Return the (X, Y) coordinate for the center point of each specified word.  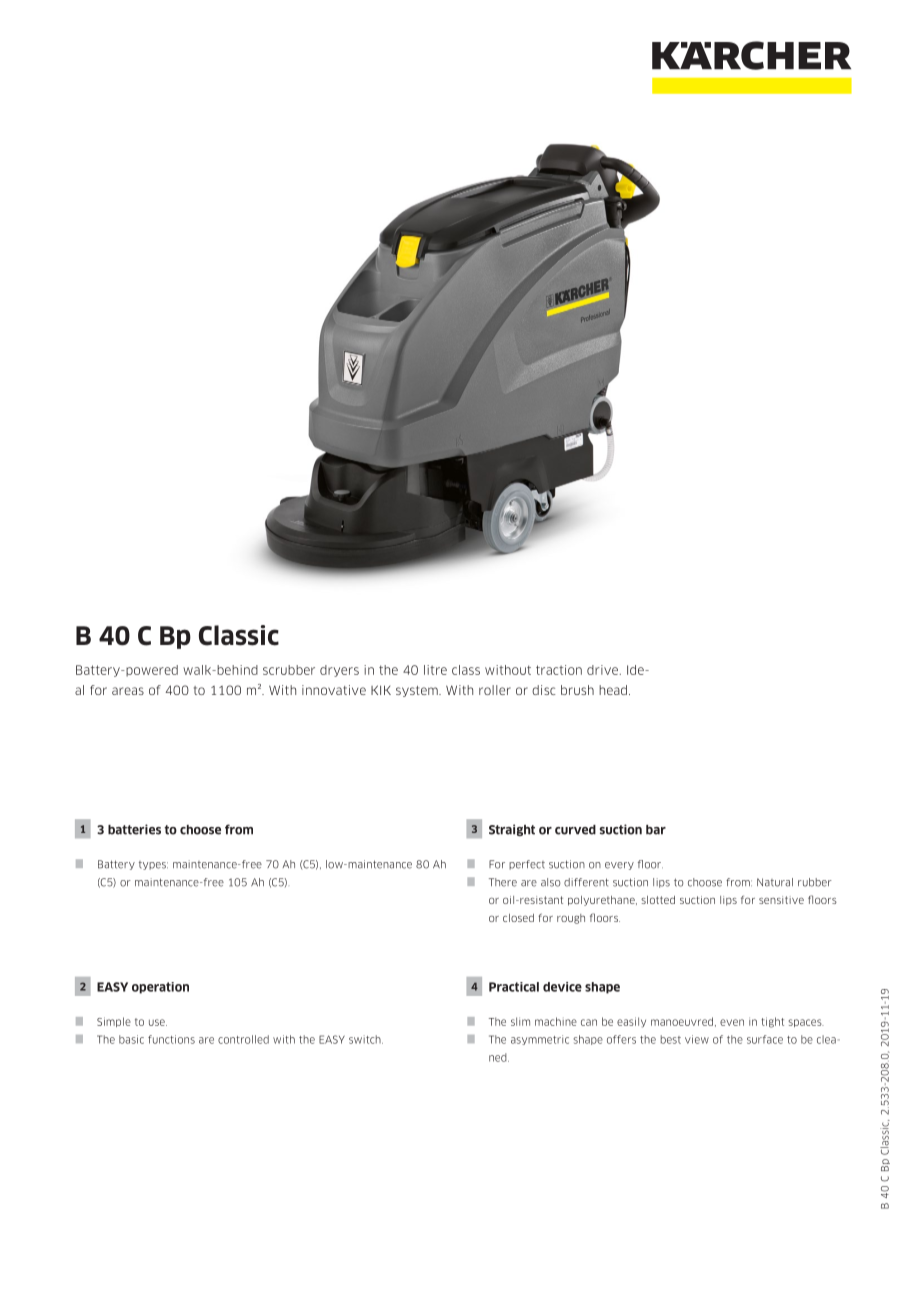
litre (435, 670)
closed (518, 918)
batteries (134, 829)
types (153, 865)
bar (656, 830)
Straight (512, 830)
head (613, 690)
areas (128, 691)
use (158, 1022)
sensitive (781, 900)
